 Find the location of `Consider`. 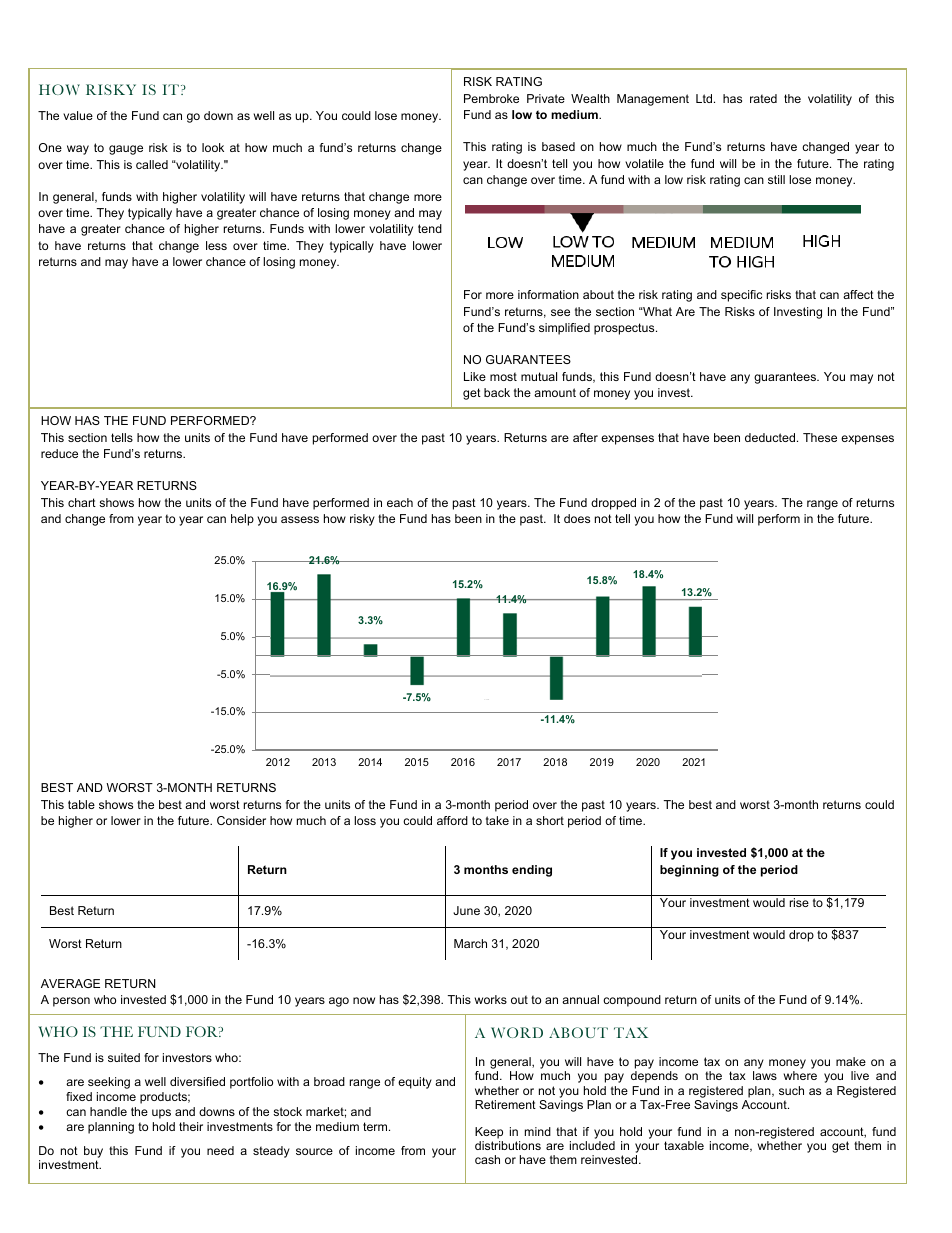

Consider is located at coordinates (241, 820).
